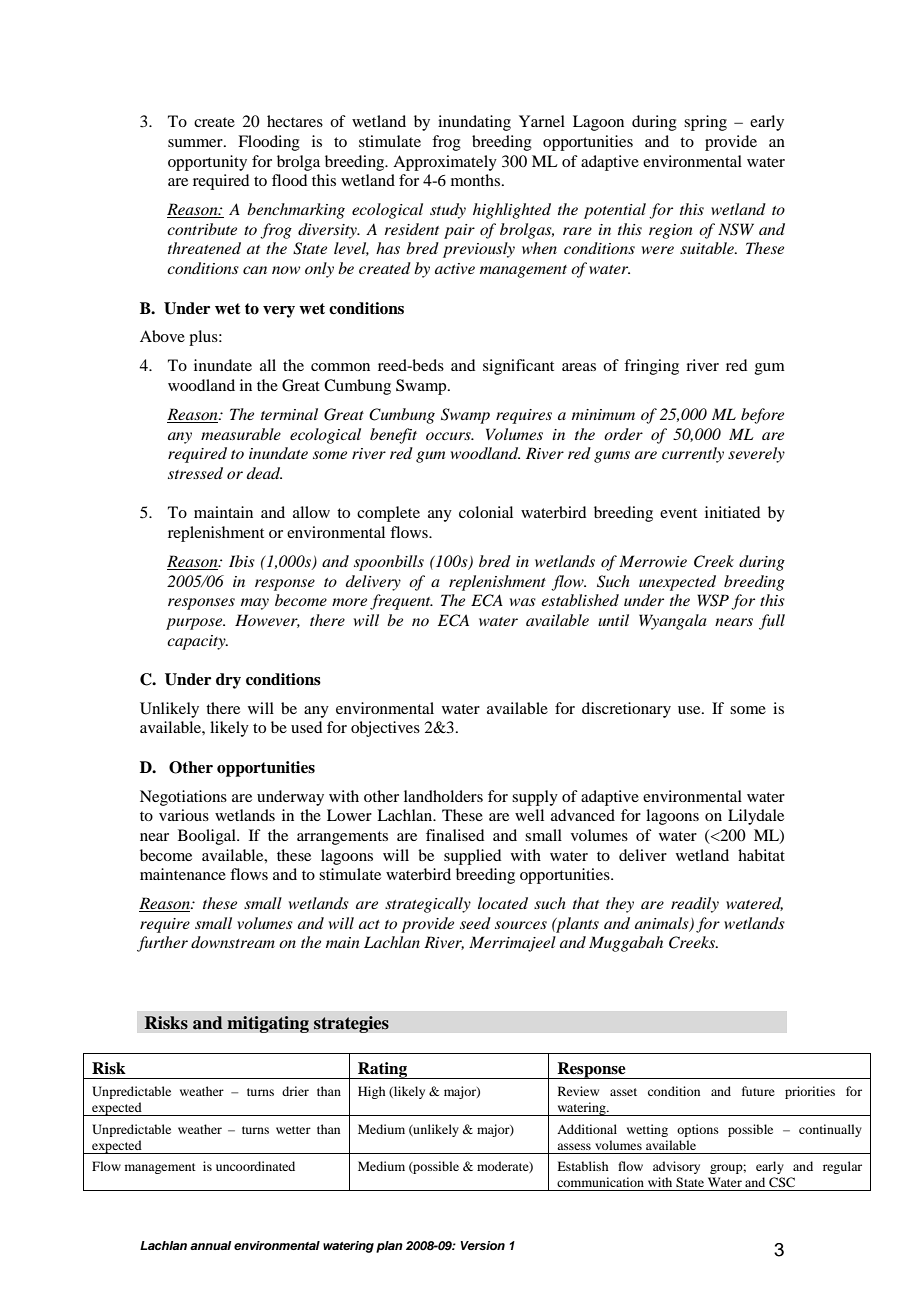  Describe the element at coordinates (264, 473) in the document. I see `dead` at that location.
